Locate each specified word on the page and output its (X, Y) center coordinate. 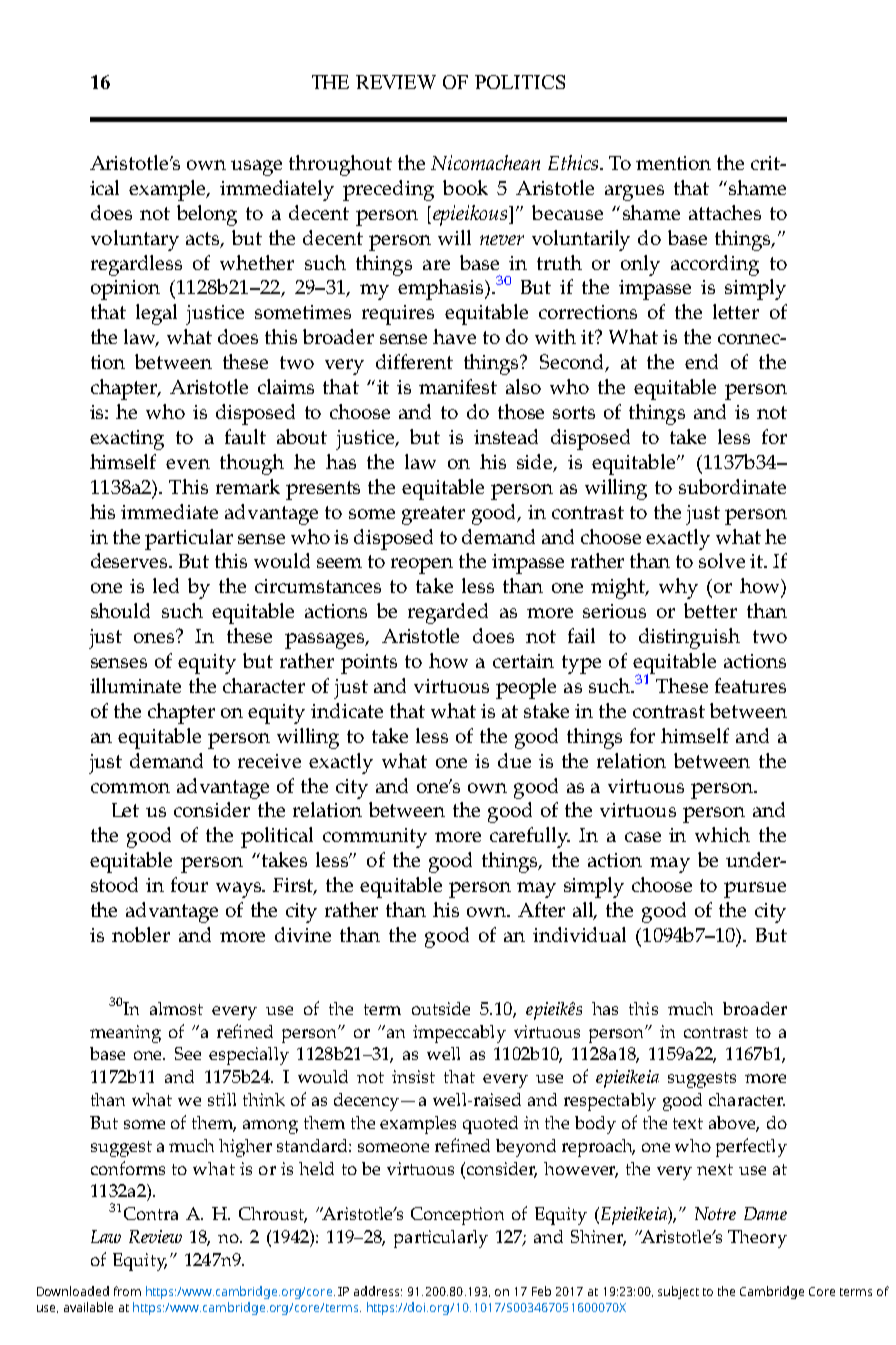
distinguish (689, 638)
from (127, 1291)
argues (634, 193)
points (369, 664)
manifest (458, 386)
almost (176, 1008)
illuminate (135, 685)
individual (579, 934)
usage (256, 168)
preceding (388, 190)
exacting (127, 440)
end (701, 361)
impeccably (459, 1034)
